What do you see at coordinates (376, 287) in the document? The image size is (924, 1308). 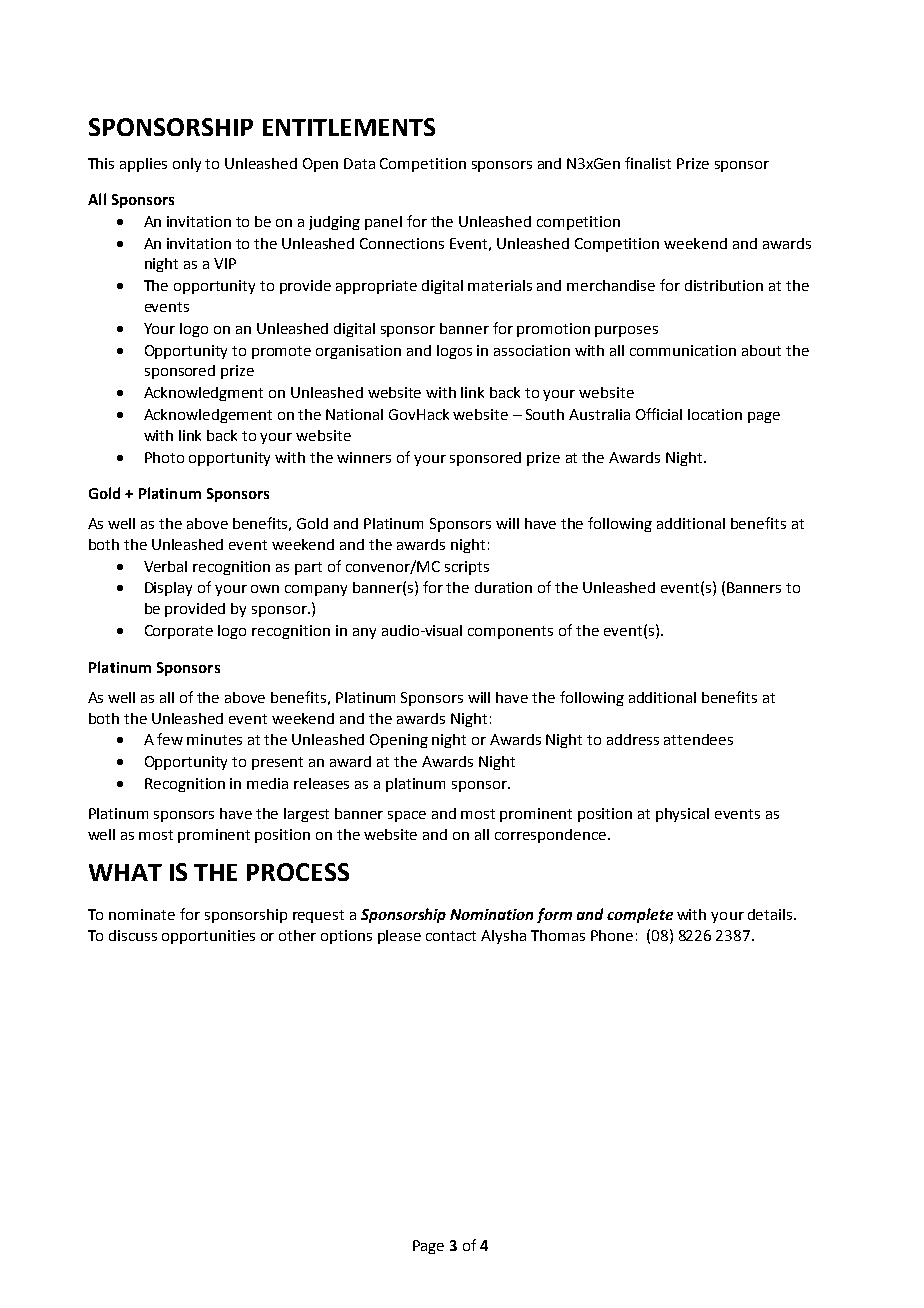 I see `appropriate` at bounding box center [376, 287].
